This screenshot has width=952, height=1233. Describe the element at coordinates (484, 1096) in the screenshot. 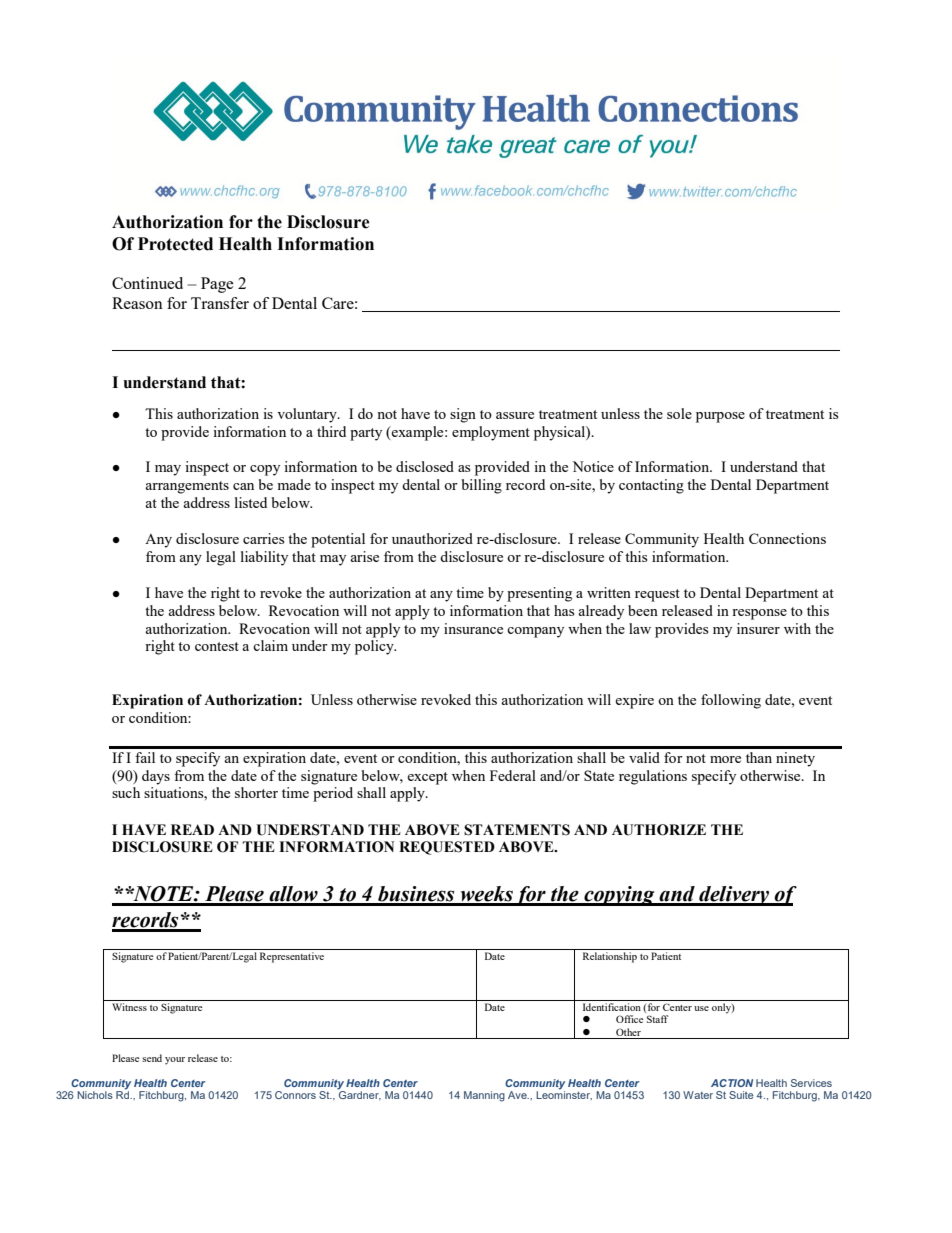

I see `Manning` at that location.
